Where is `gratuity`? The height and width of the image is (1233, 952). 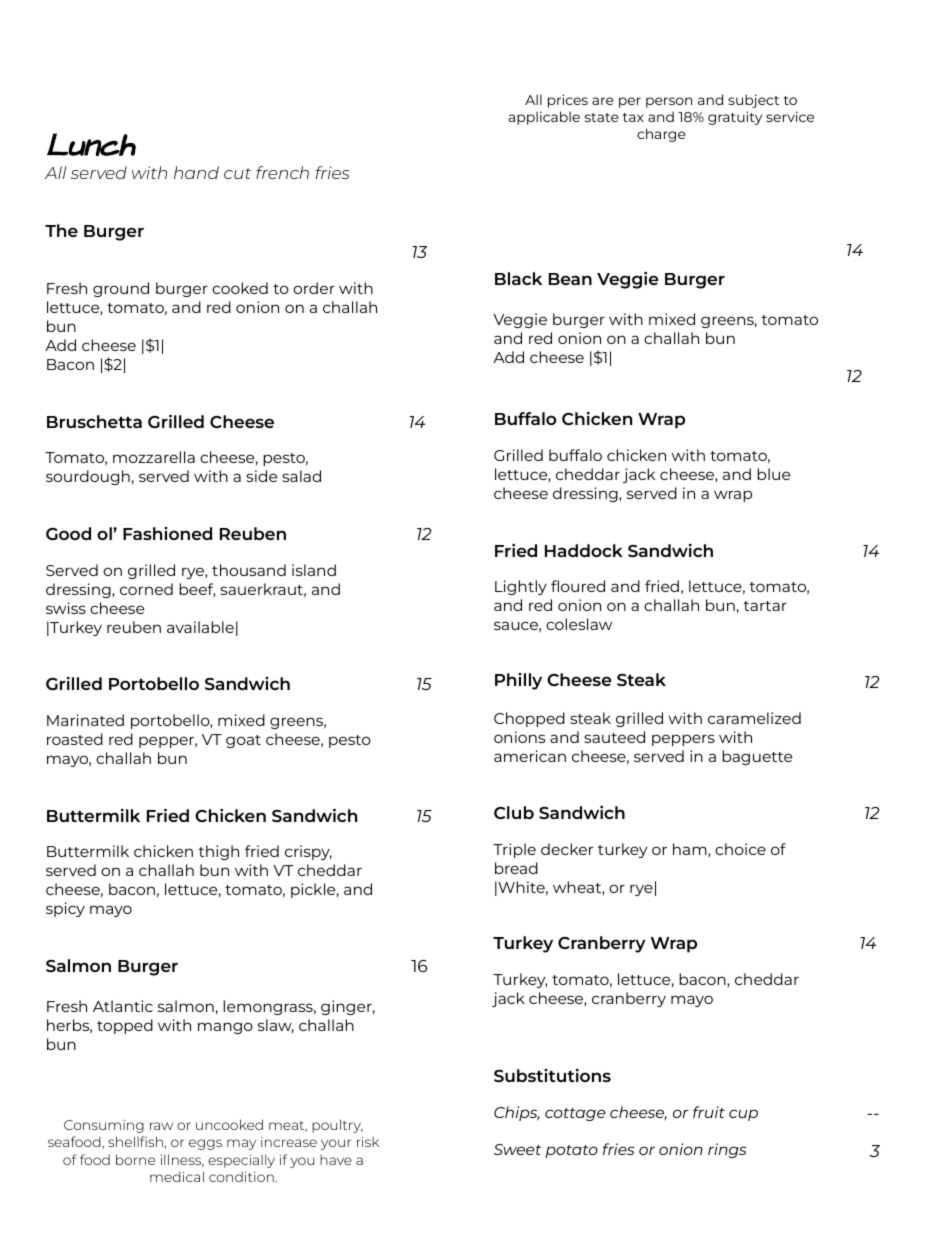
gratuity is located at coordinates (735, 118).
